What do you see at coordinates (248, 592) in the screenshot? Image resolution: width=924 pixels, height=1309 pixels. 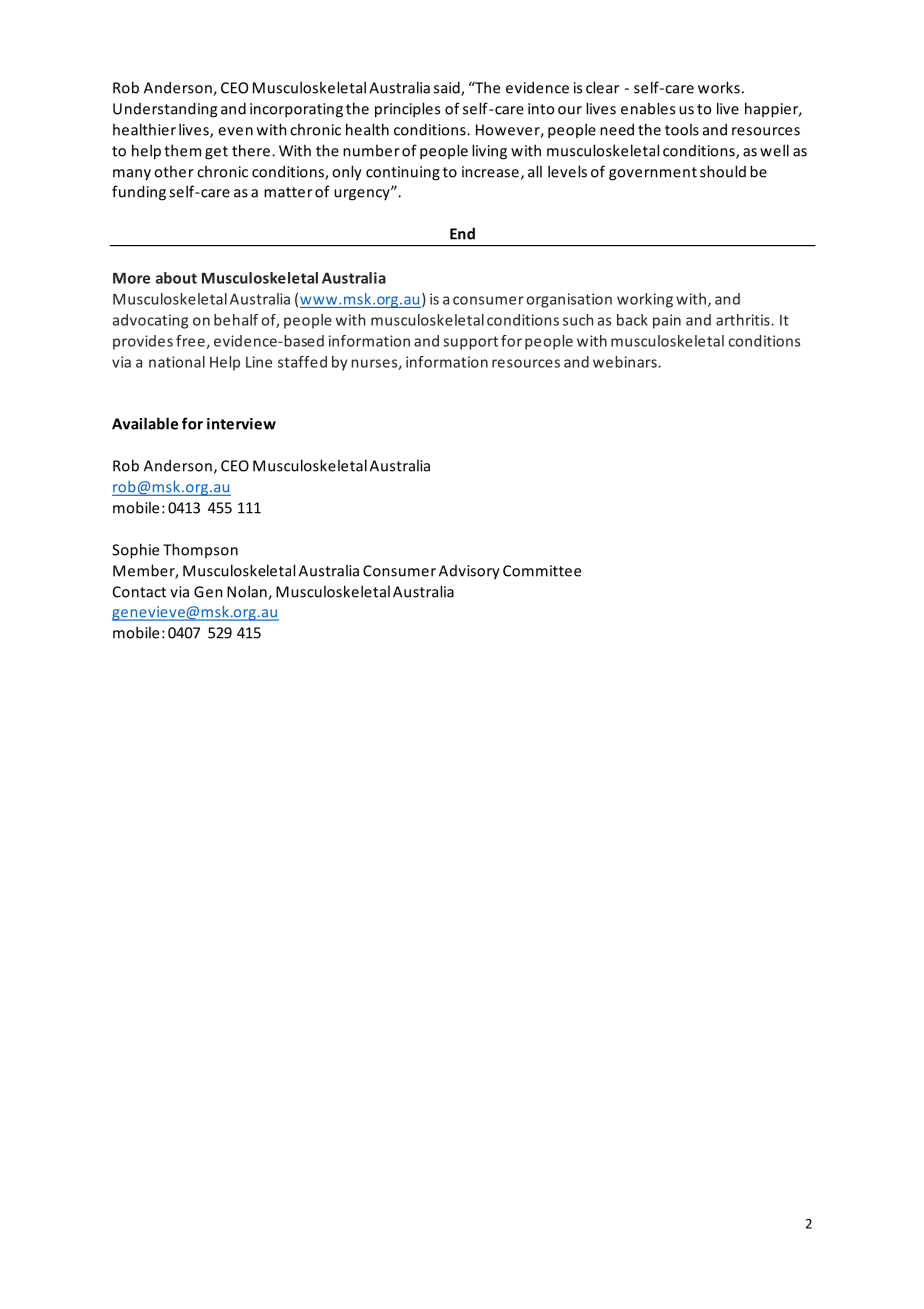 I see `Nolan` at bounding box center [248, 592].
